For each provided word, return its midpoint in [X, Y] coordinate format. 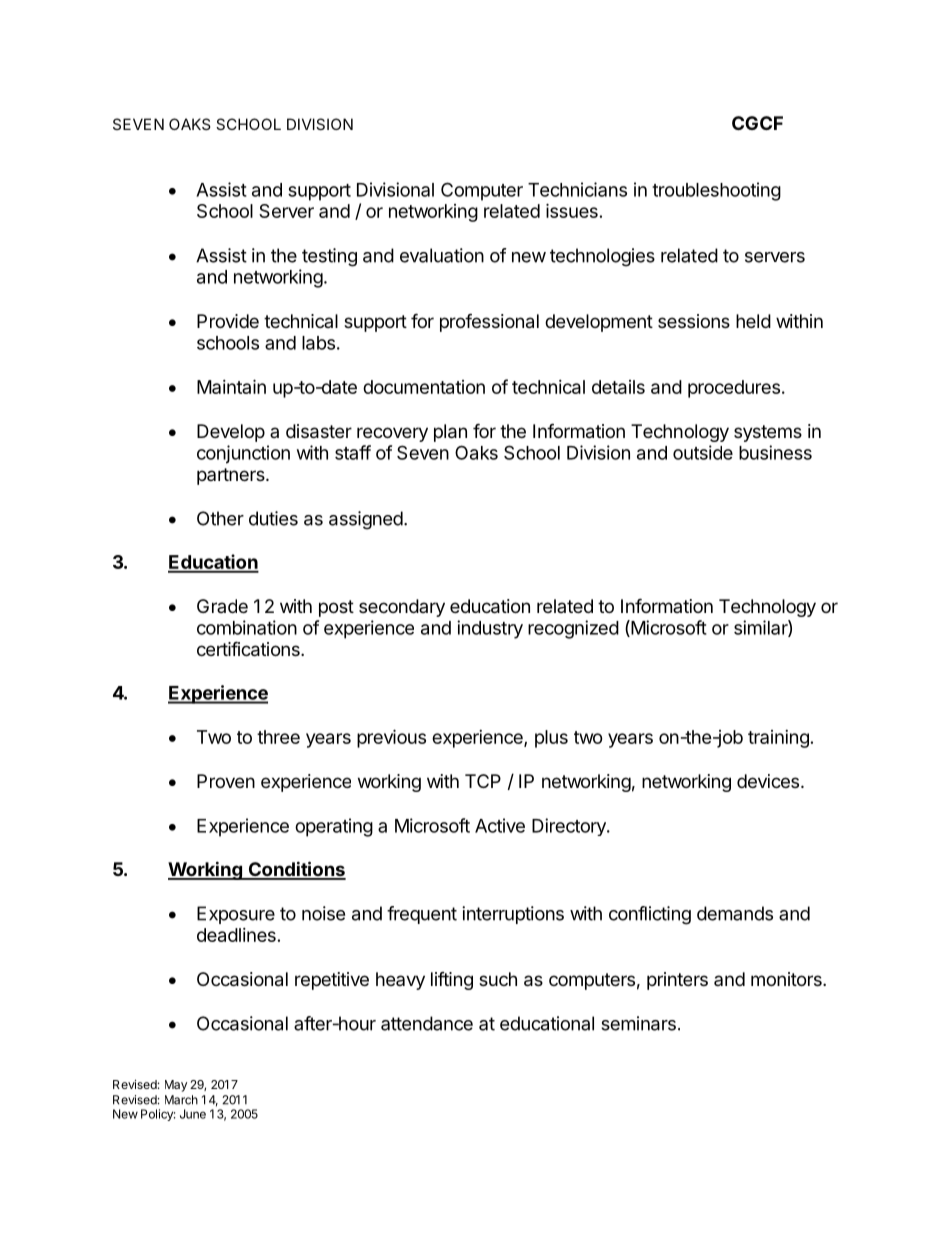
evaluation [442, 255]
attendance [427, 1023]
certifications [249, 649]
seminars [638, 1023]
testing [329, 257]
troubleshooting [716, 191]
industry [490, 629]
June [193, 1114]
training [778, 739]
